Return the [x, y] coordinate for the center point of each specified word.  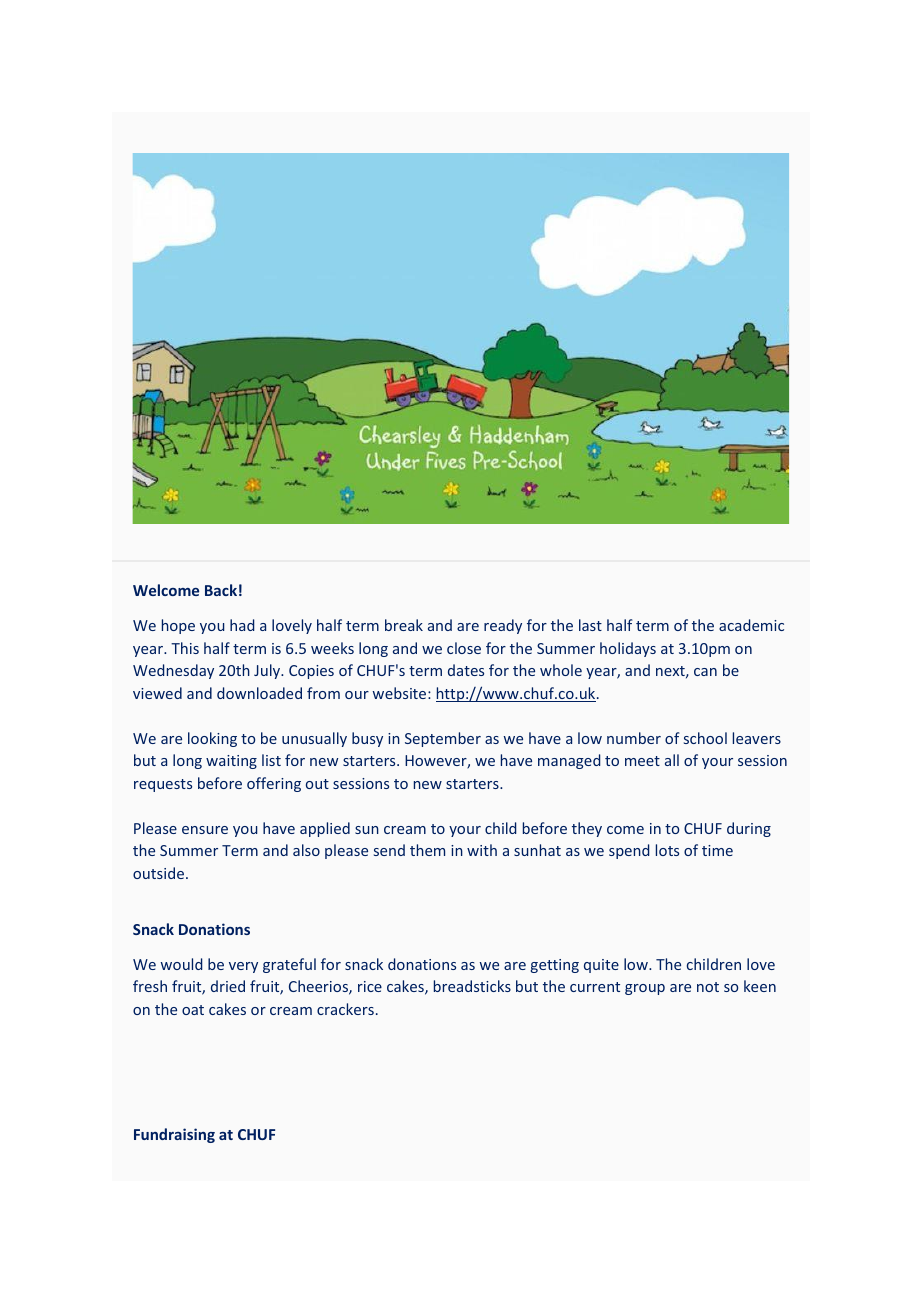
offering [274, 784]
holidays [628, 649]
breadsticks [472, 986]
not [708, 987]
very [243, 967]
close [464, 648]
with [482, 850]
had [242, 625]
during [749, 829]
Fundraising [174, 1135]
